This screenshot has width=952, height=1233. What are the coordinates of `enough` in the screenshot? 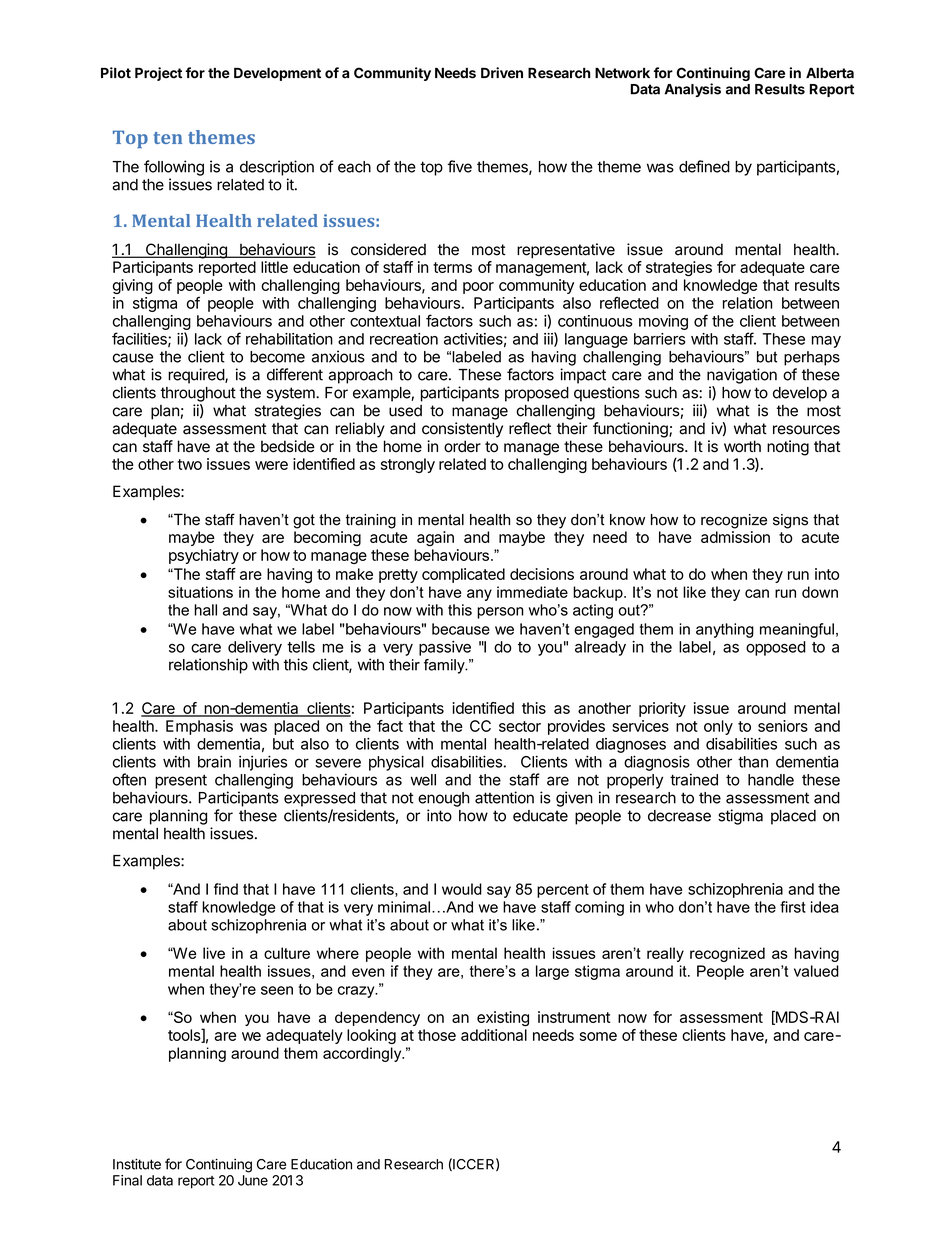 It's located at (443, 799).
